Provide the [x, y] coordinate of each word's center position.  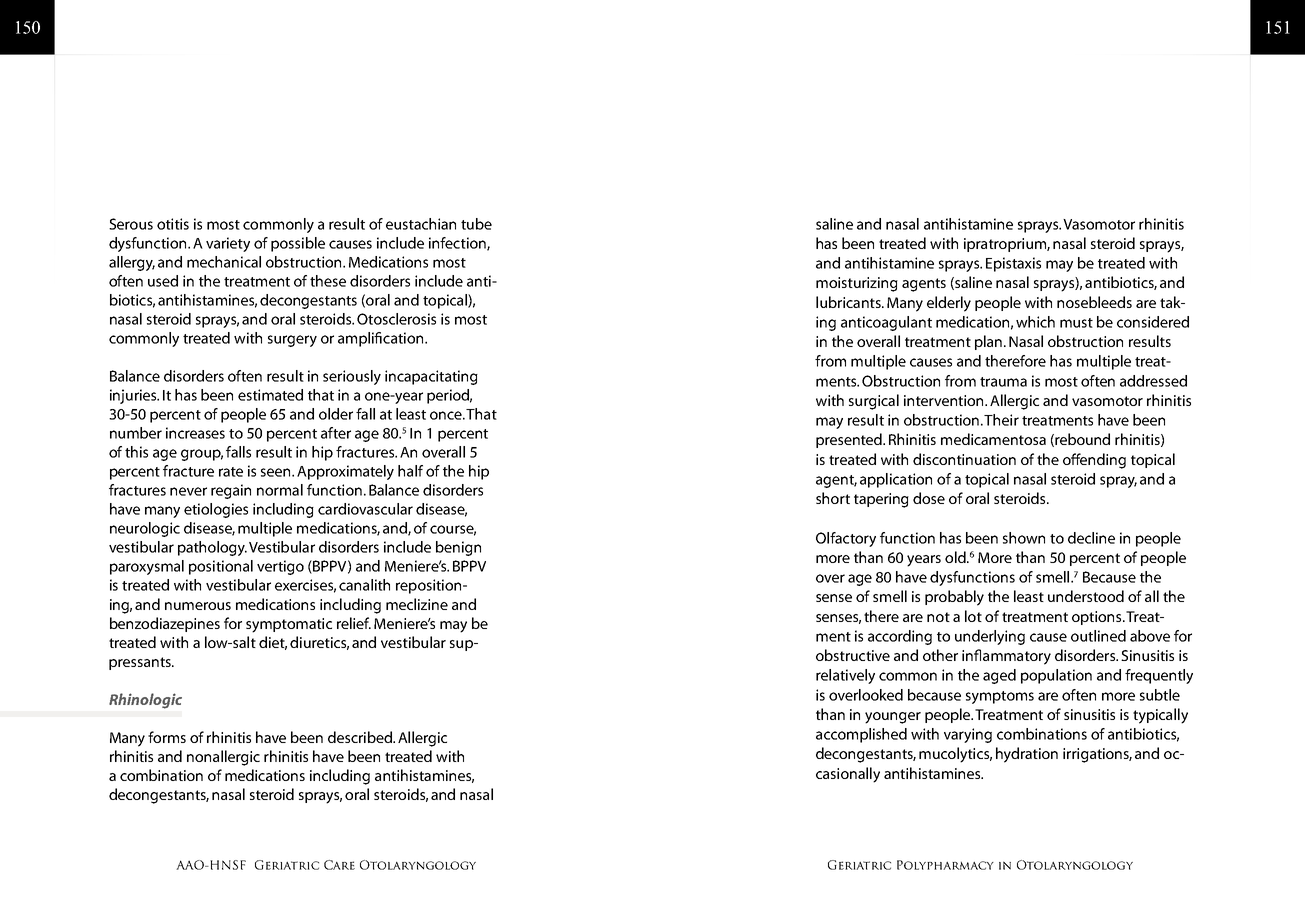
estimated [270, 395]
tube [476, 224]
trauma [1003, 382]
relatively [845, 676]
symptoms [1000, 697]
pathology [212, 548]
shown [1024, 538]
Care [339, 865]
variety [228, 244]
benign [458, 548]
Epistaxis [1013, 264]
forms [167, 737]
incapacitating [431, 377]
